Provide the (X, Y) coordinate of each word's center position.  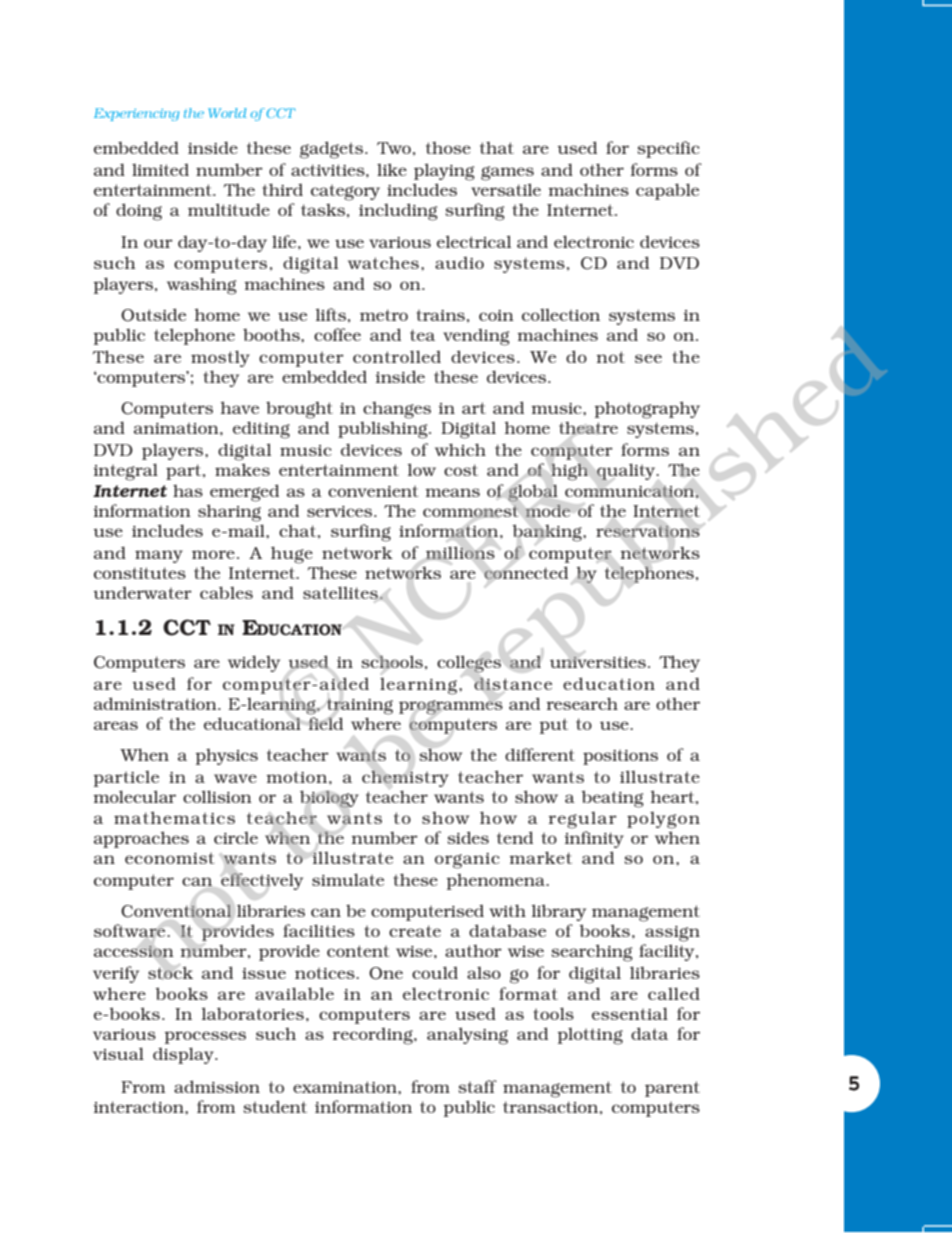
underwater (142, 592)
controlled (397, 356)
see (648, 358)
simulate (348, 879)
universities (598, 662)
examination (346, 1087)
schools (392, 661)
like (392, 169)
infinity (594, 839)
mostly (220, 358)
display (184, 1055)
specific (668, 149)
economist (170, 858)
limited (160, 169)
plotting (590, 1036)
